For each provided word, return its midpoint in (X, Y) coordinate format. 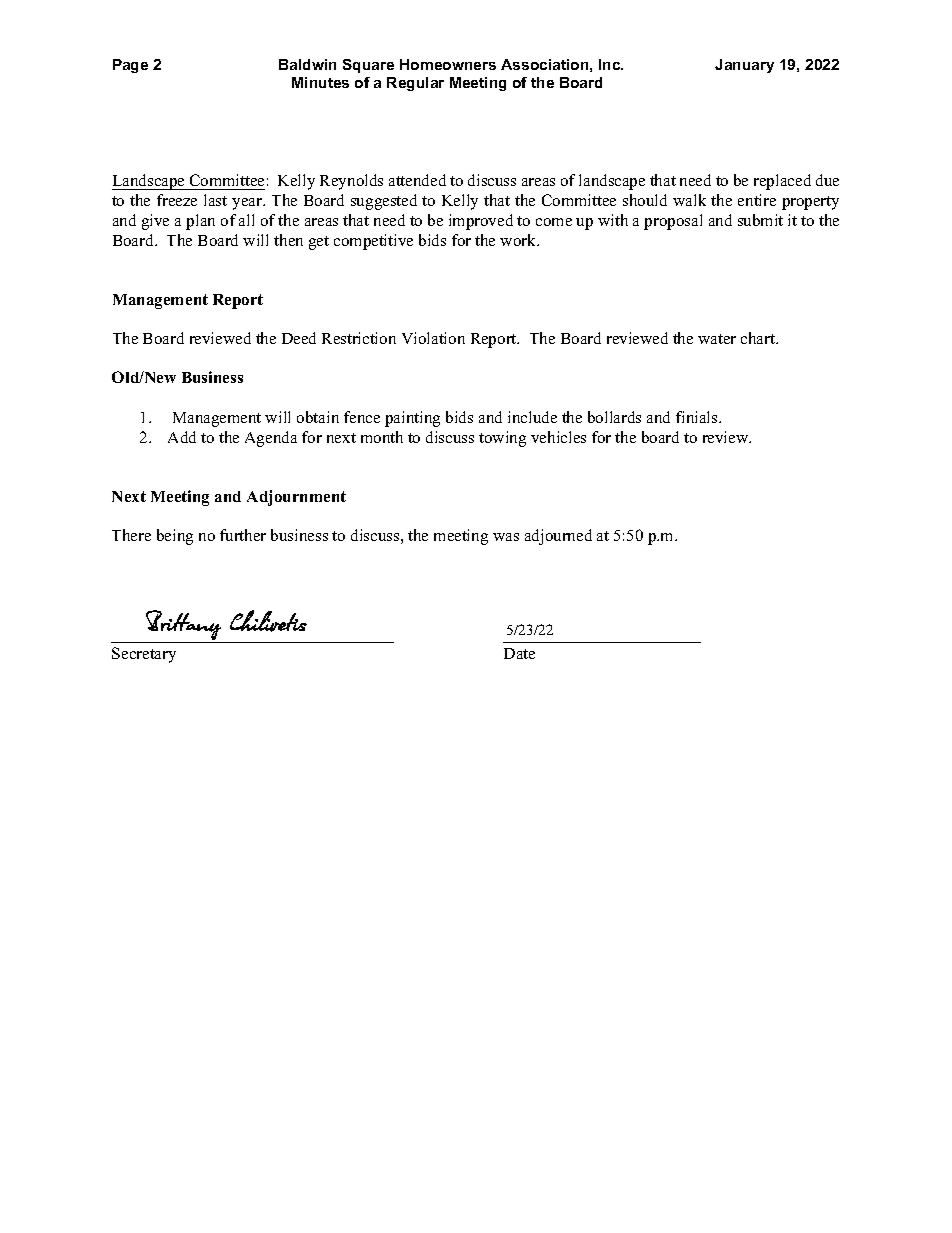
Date (519, 653)
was (506, 537)
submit (760, 220)
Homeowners (448, 64)
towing (502, 439)
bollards (614, 417)
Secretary (144, 655)
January (744, 66)
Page (130, 66)
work (519, 240)
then (288, 240)
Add (182, 437)
